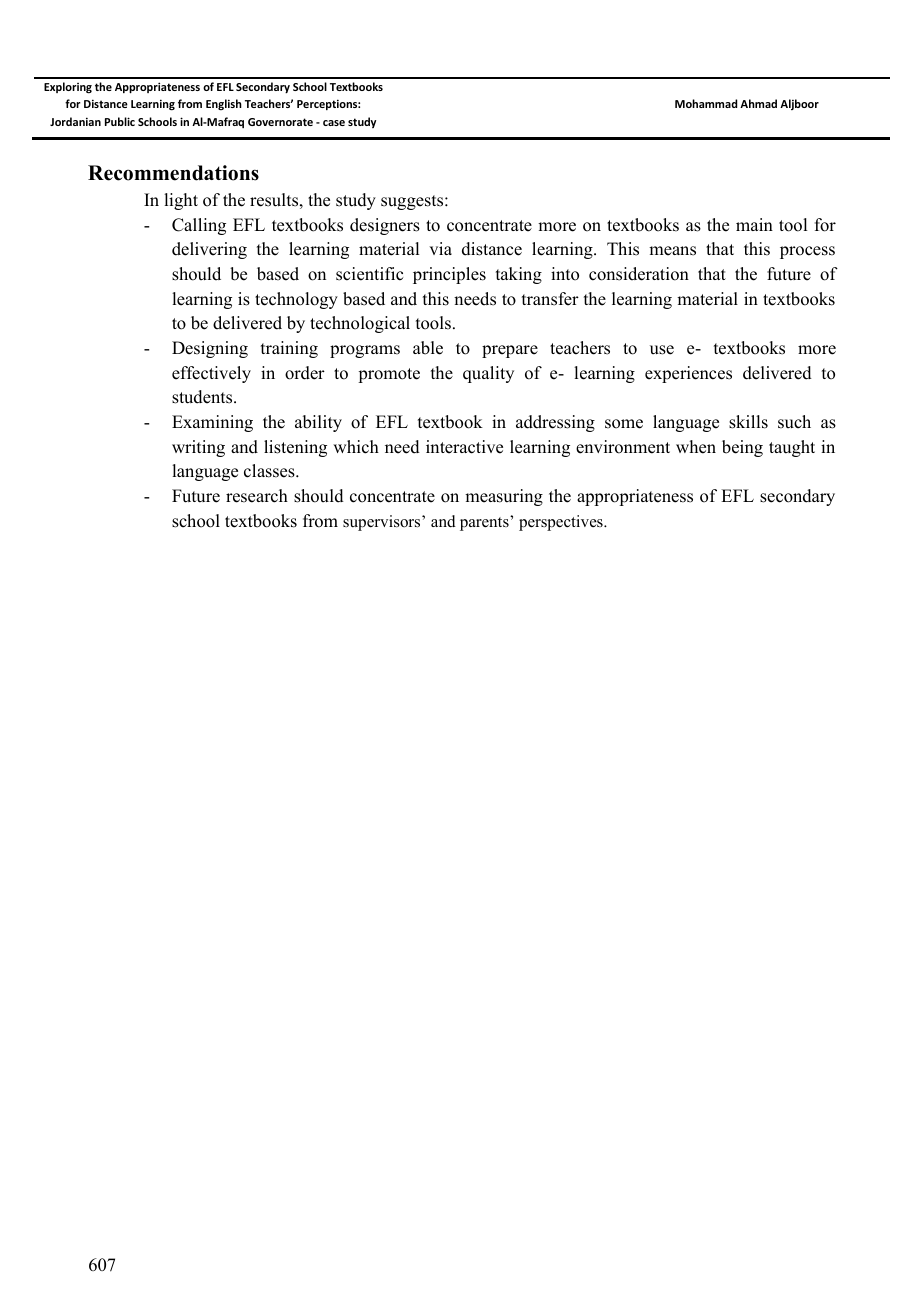 The height and width of the image is (1308, 924). What do you see at coordinates (706, 103) in the image?
I see `Mohammad` at bounding box center [706, 103].
